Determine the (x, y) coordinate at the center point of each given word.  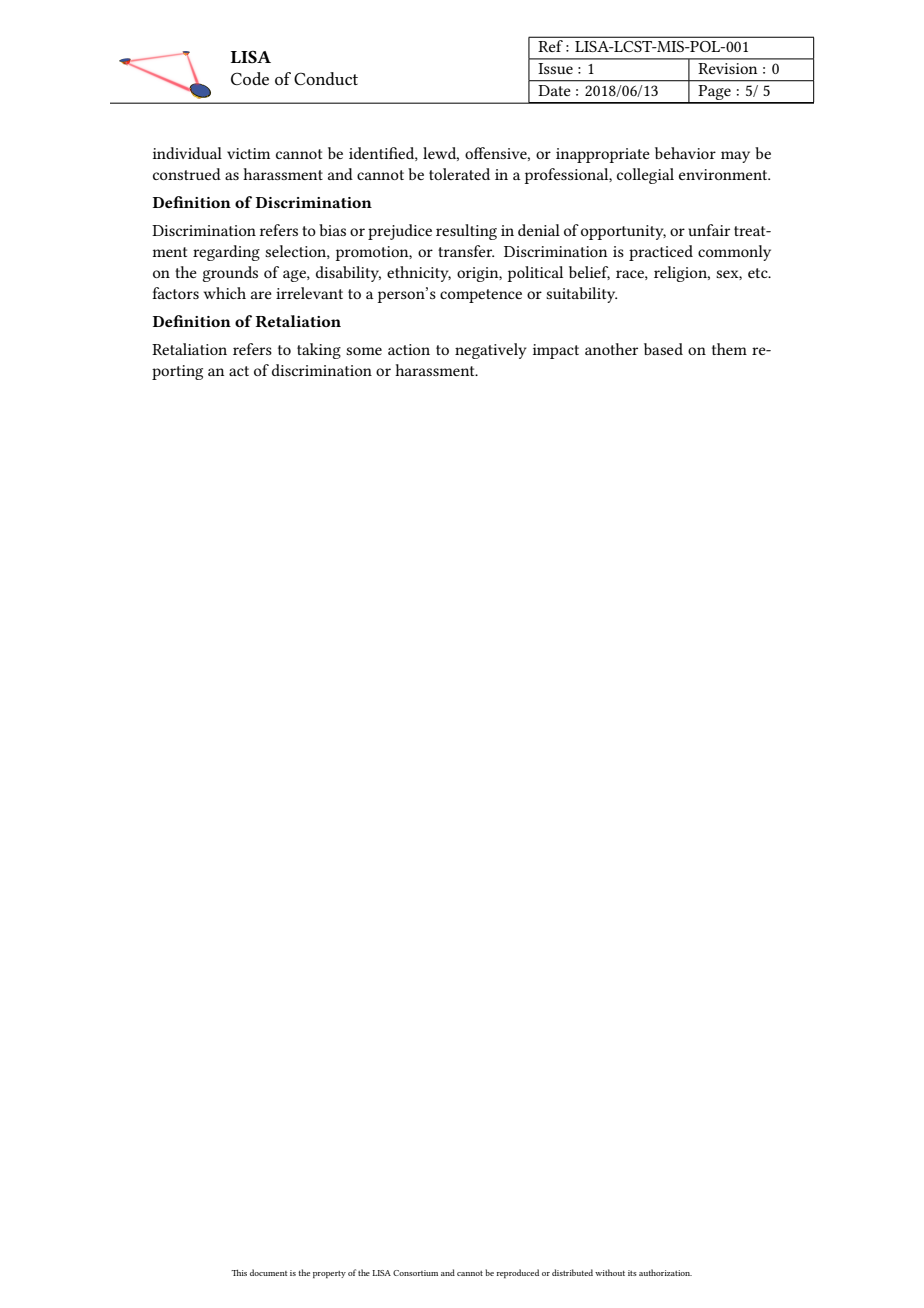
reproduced (517, 1273)
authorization (665, 1272)
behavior (685, 153)
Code (250, 78)
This (239, 1272)
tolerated (459, 174)
